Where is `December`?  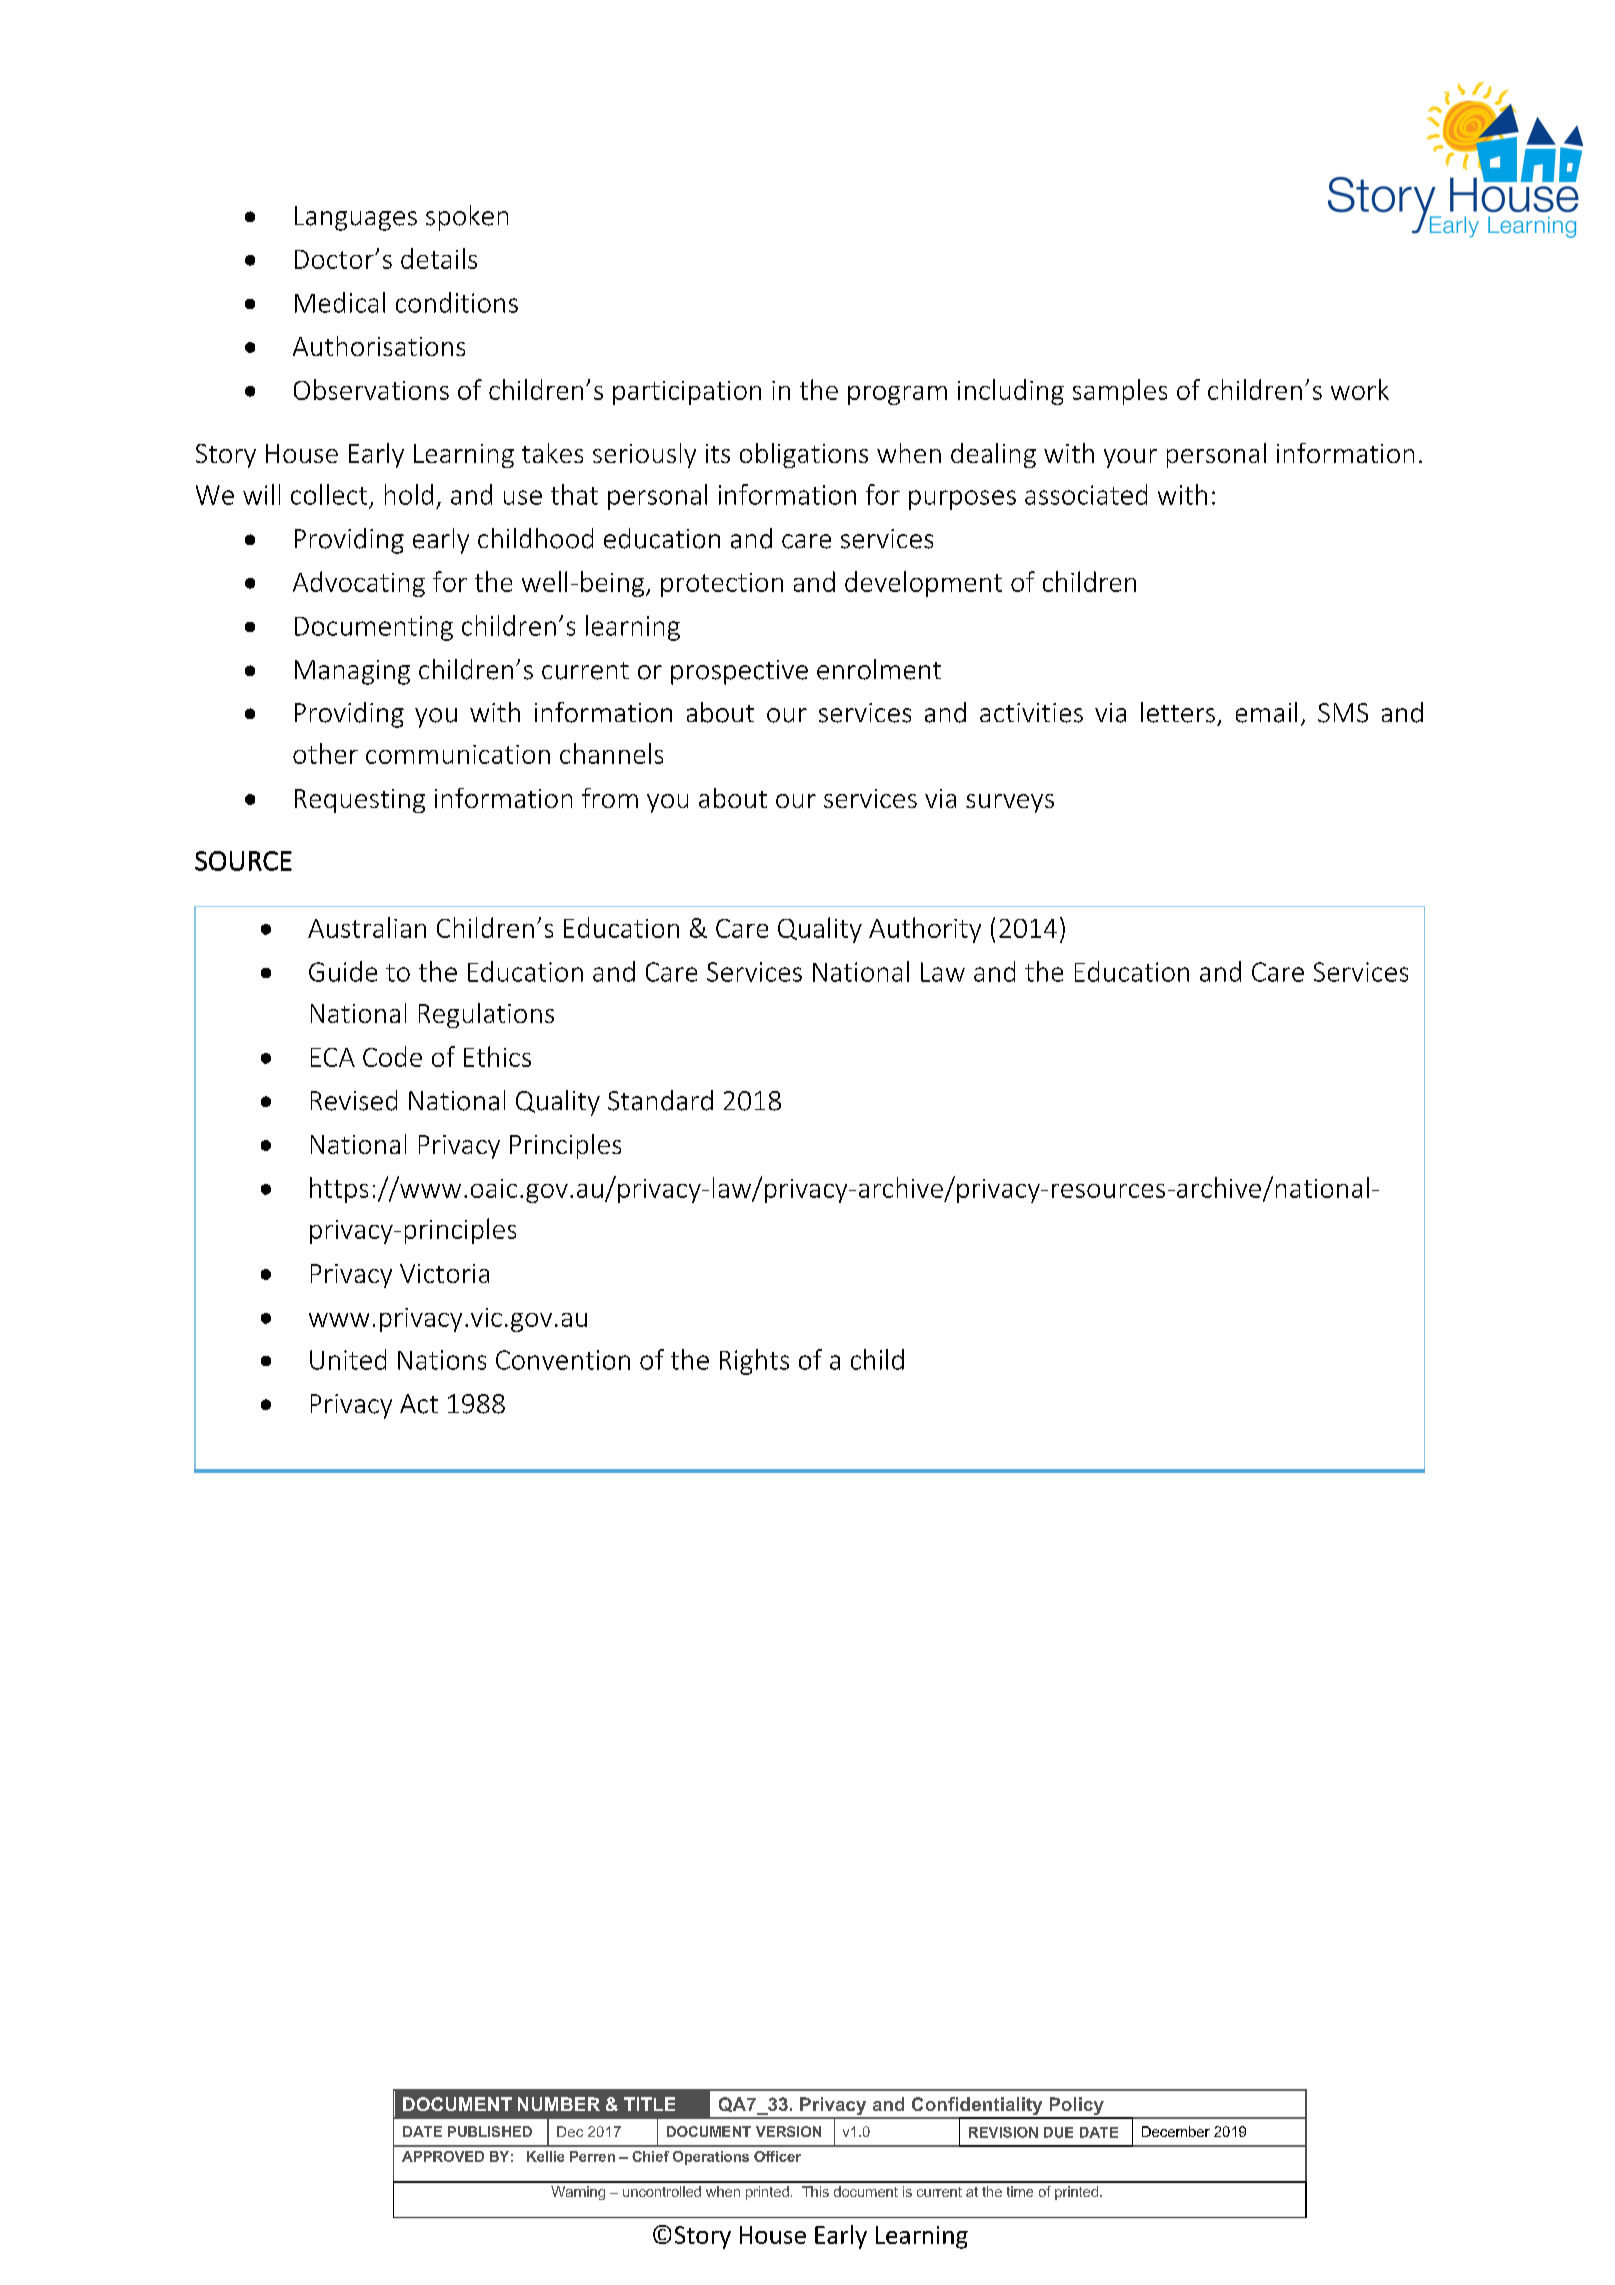 December is located at coordinates (1176, 2131).
